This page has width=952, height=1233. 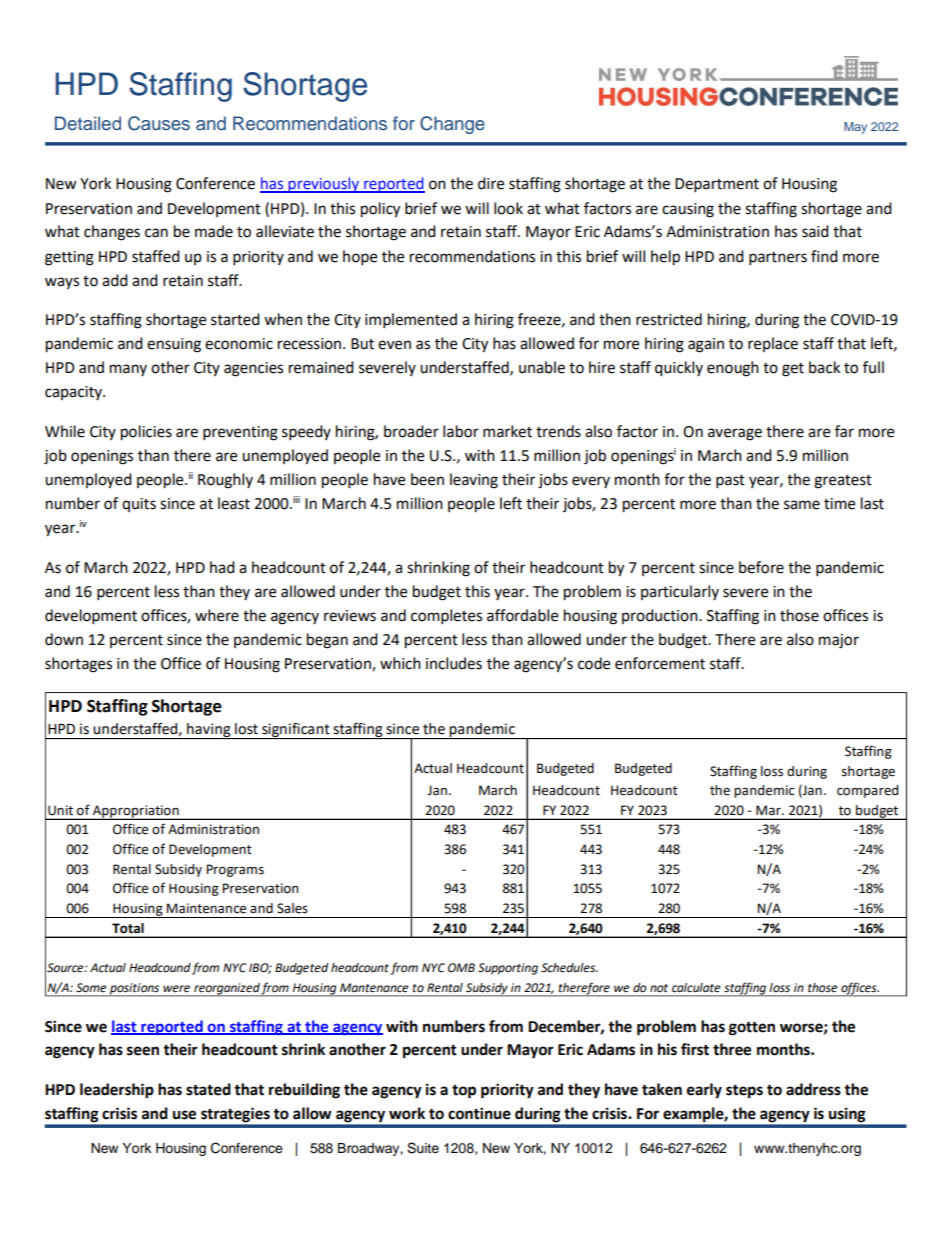 I want to click on leadership, so click(x=117, y=1091).
